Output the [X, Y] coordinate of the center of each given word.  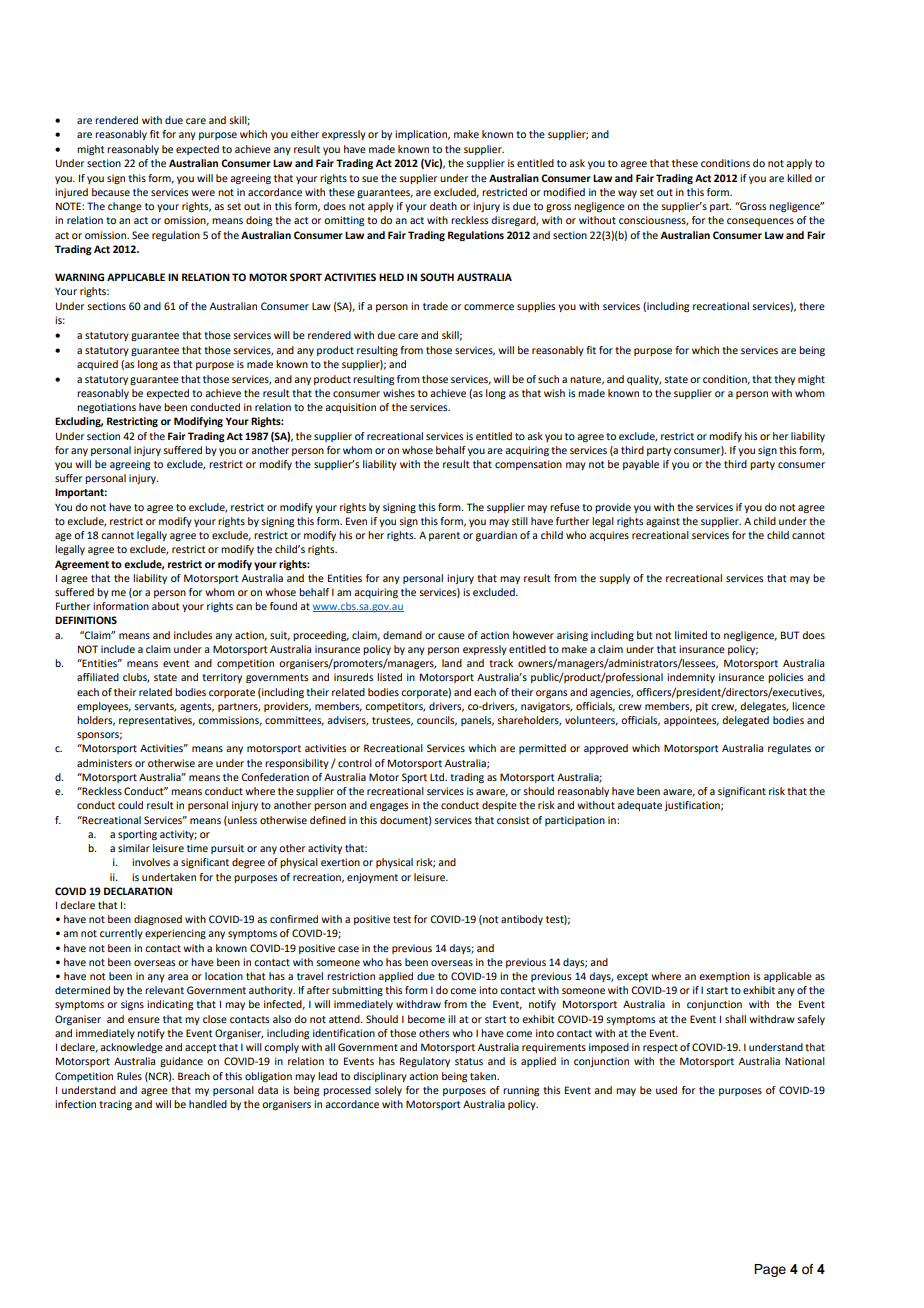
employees [104, 707]
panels [477, 721]
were [203, 193]
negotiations [106, 408]
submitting [357, 991]
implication [422, 135]
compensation [528, 465]
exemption [724, 977]
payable [641, 465]
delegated [745, 721]
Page [770, 1270]
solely [388, 1091]
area [178, 977]
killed [799, 178]
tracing [115, 1105]
